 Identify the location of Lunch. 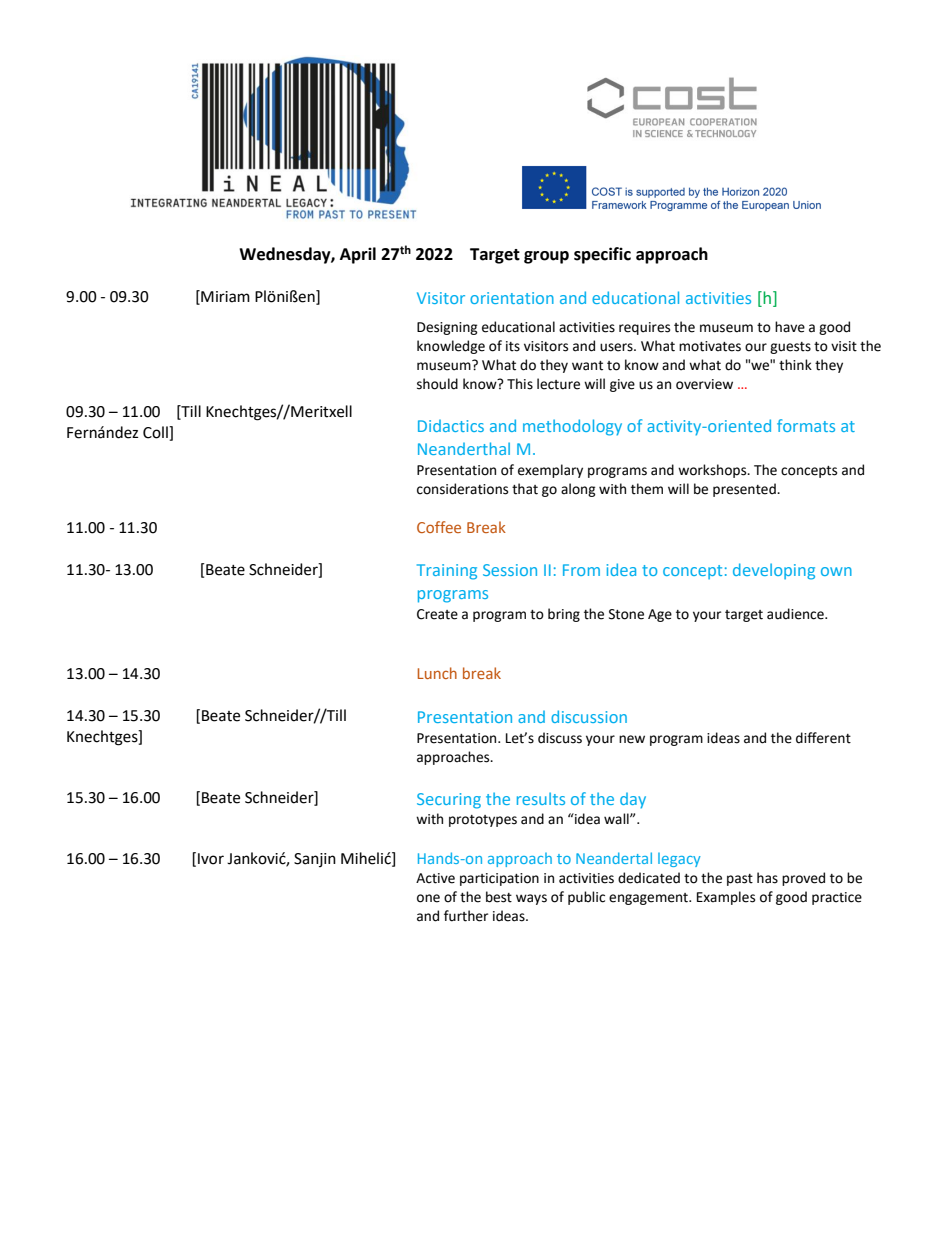
(437, 673).
